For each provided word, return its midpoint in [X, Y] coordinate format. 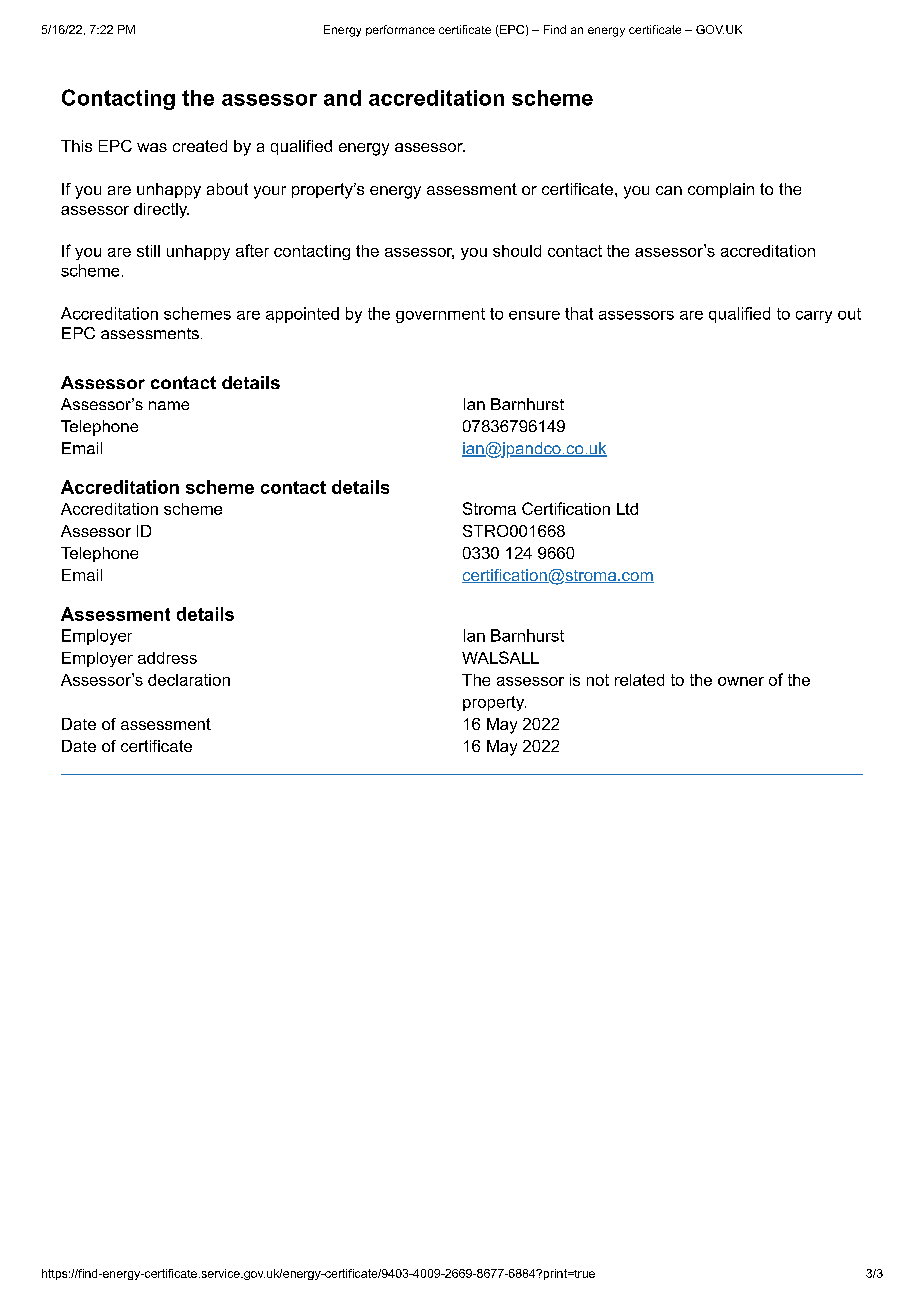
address [167, 658]
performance [400, 30]
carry [814, 317]
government [440, 315]
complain [721, 190]
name [169, 405]
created [200, 146]
